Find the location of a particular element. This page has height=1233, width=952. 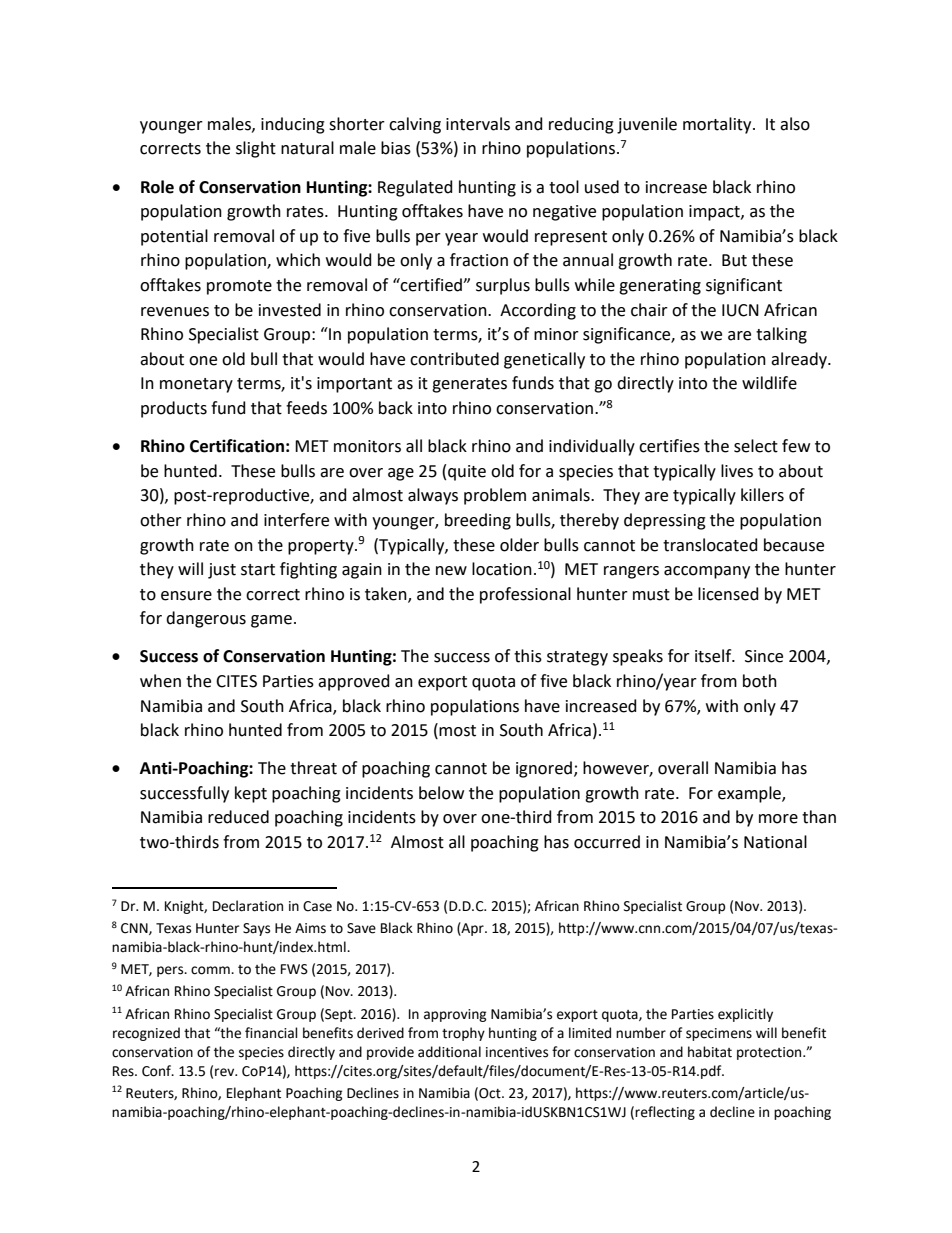

trophy is located at coordinates (463, 1034).
